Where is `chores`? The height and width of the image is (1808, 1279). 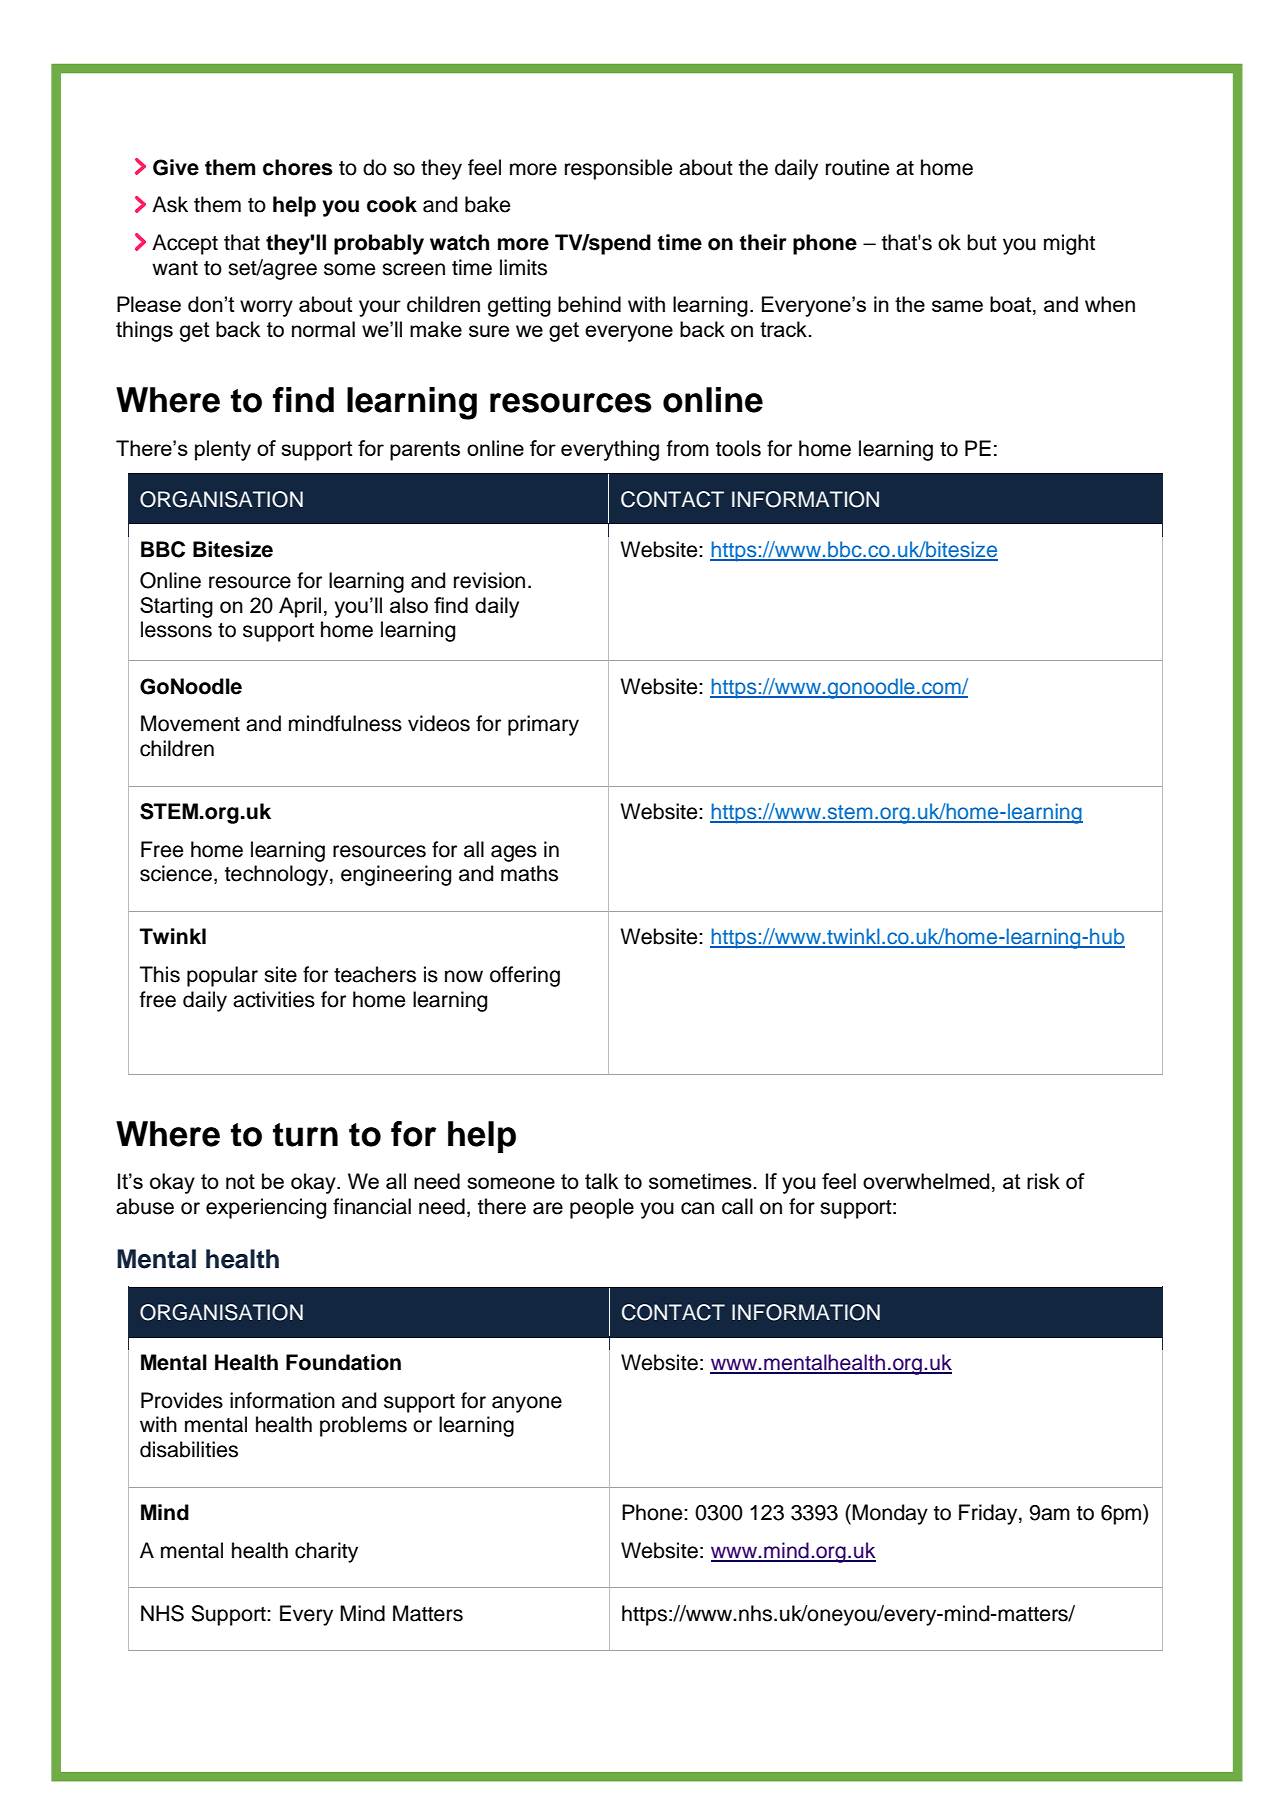 chores is located at coordinates (298, 167).
